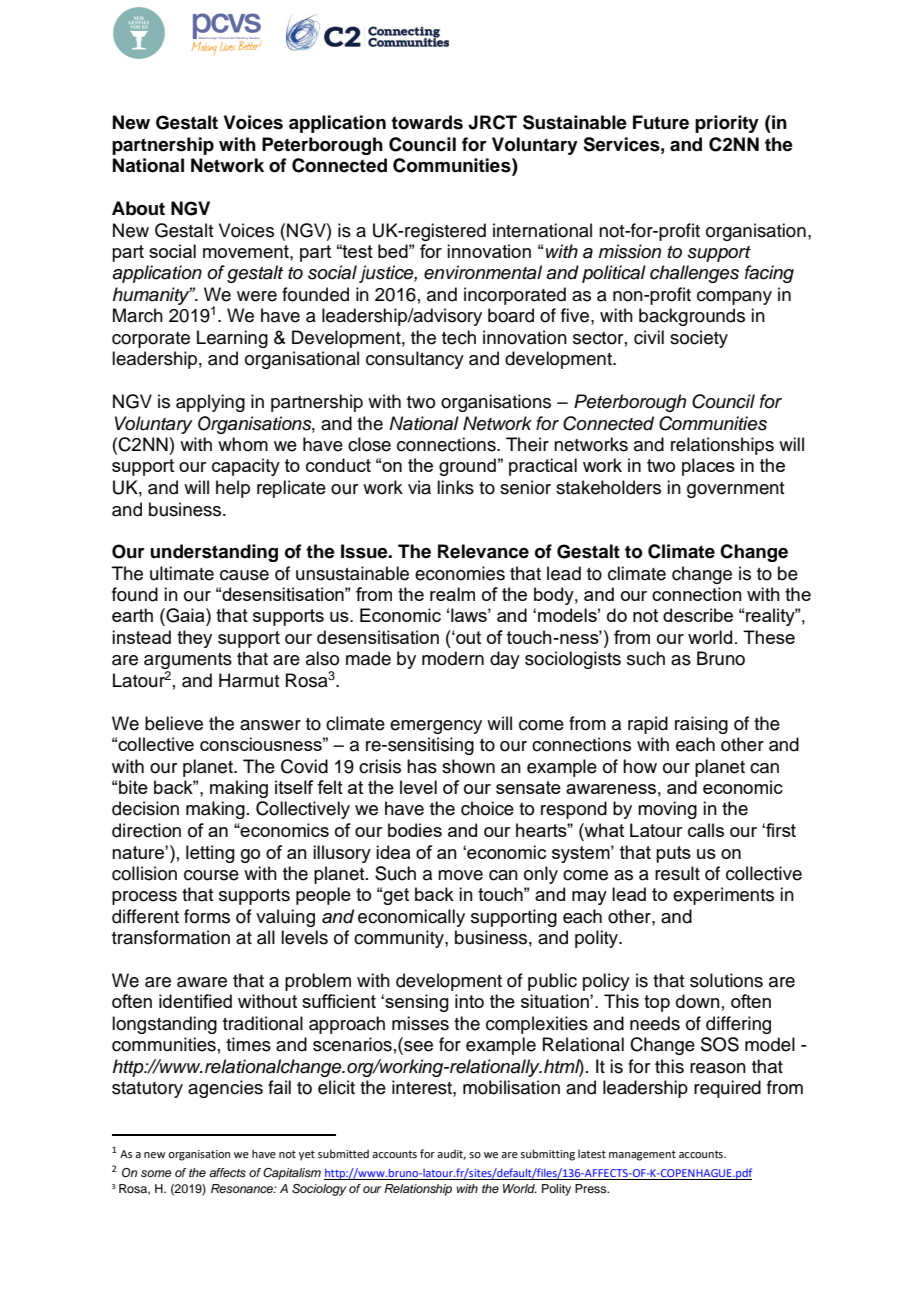  Describe the element at coordinates (233, 489) in the screenshot. I see `help` at that location.
